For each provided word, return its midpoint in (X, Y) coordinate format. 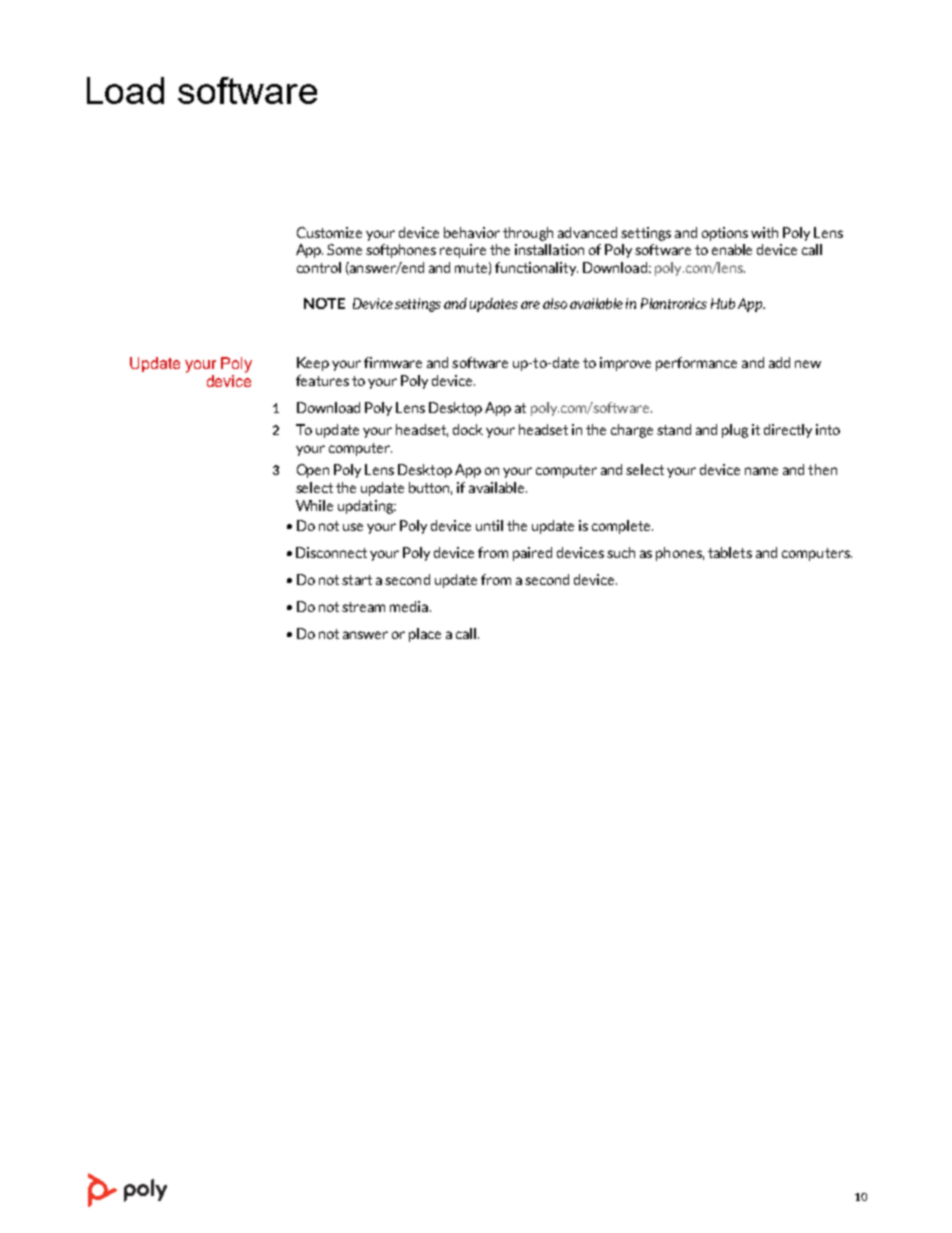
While (314, 505)
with (764, 232)
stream (363, 607)
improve (625, 364)
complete (622, 527)
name (761, 471)
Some (344, 249)
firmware (393, 362)
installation (549, 249)
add (779, 362)
